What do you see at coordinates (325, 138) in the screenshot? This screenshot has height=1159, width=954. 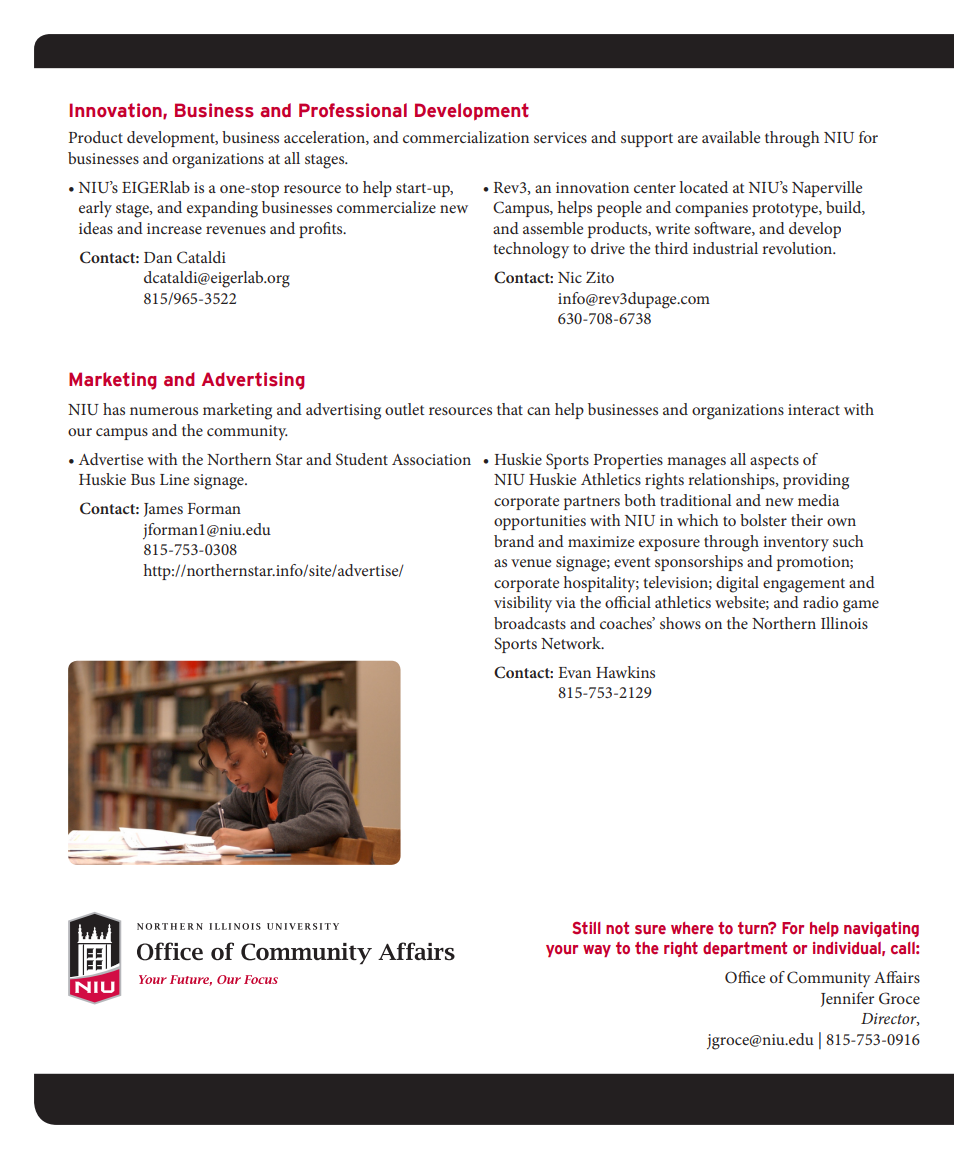 I see `acceleration` at bounding box center [325, 138].
